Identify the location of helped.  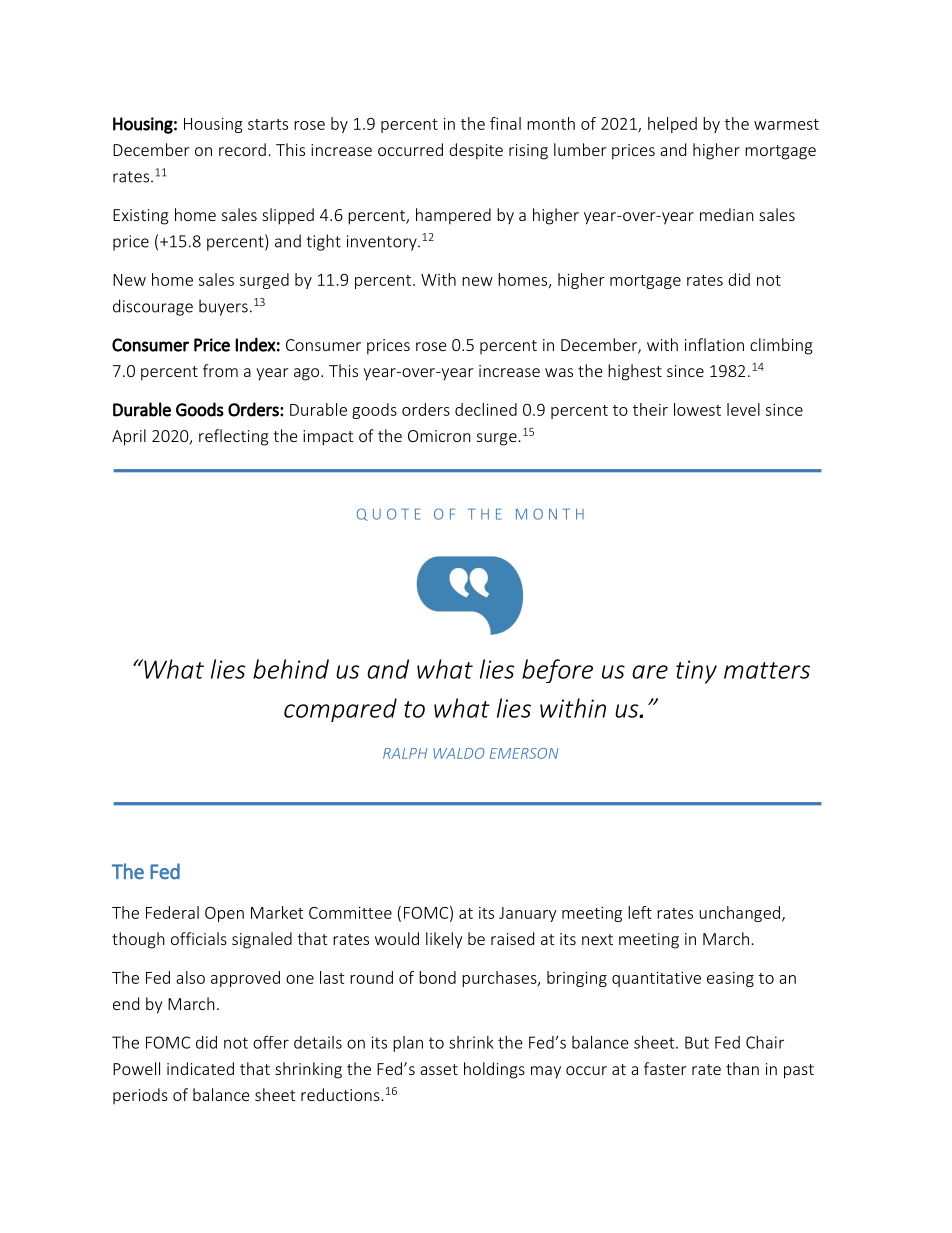
(672, 125).
